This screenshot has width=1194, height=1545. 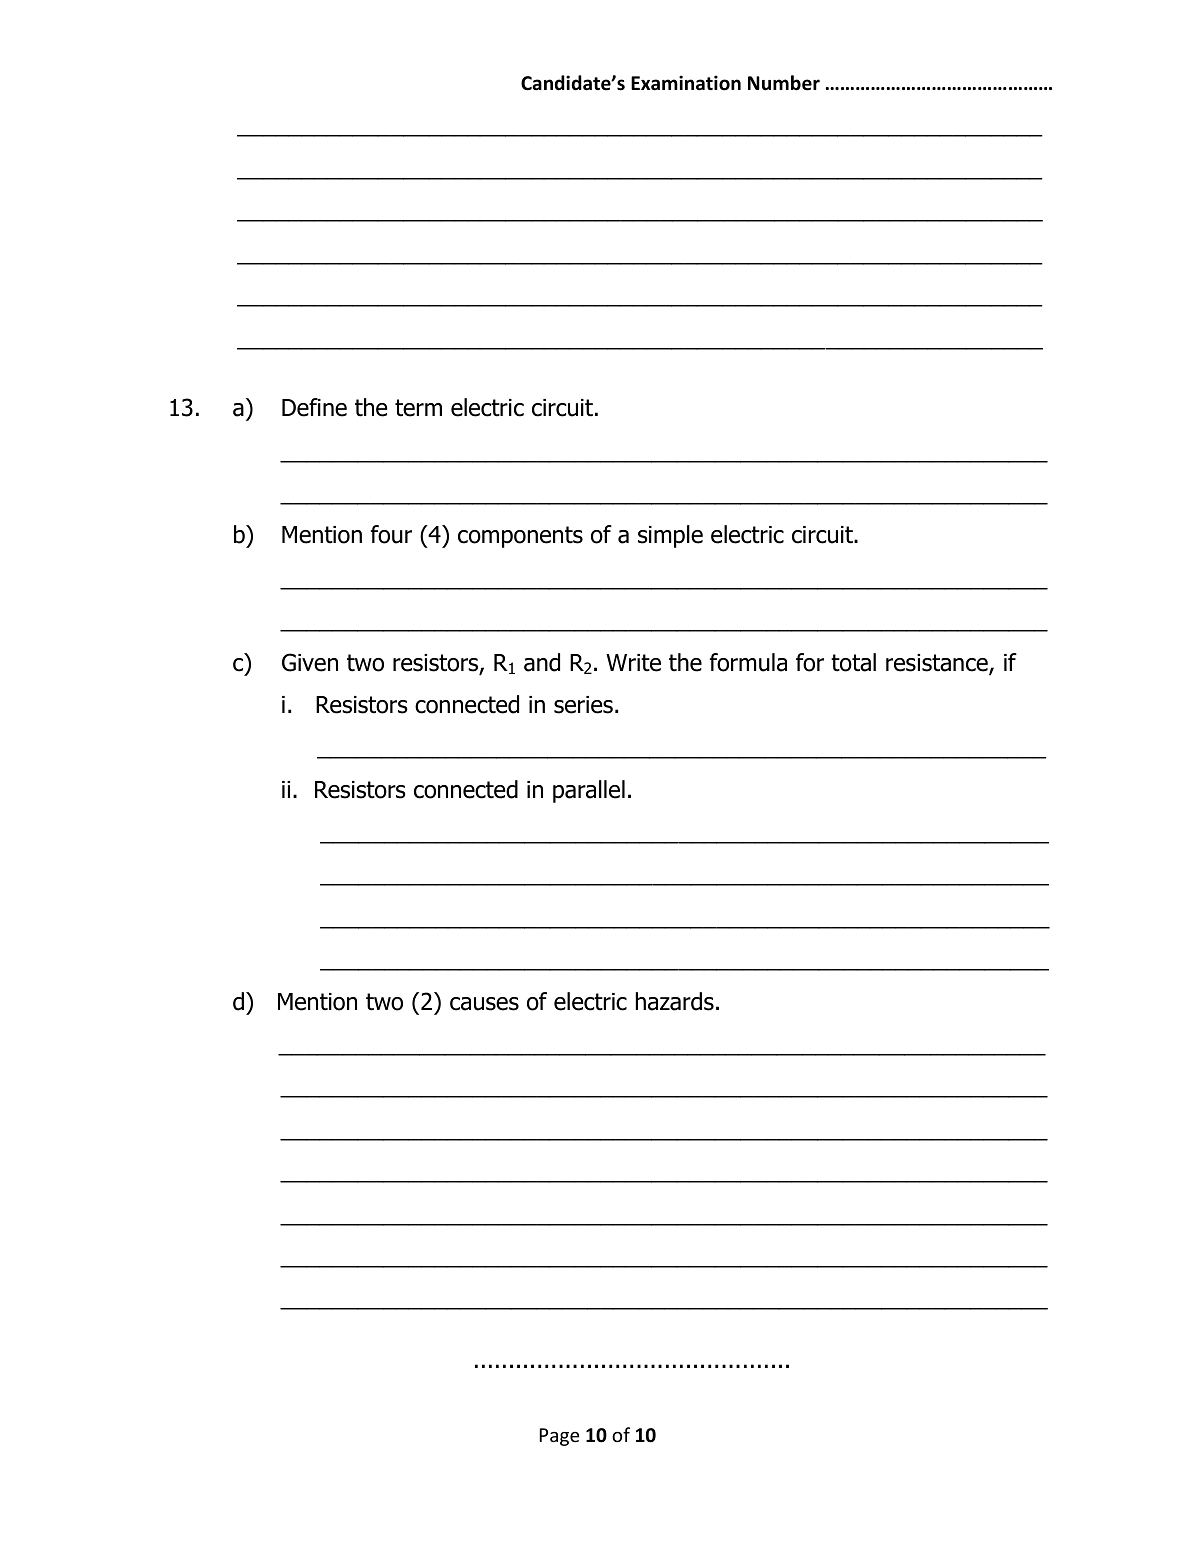 What do you see at coordinates (418, 408) in the screenshot?
I see `term` at bounding box center [418, 408].
